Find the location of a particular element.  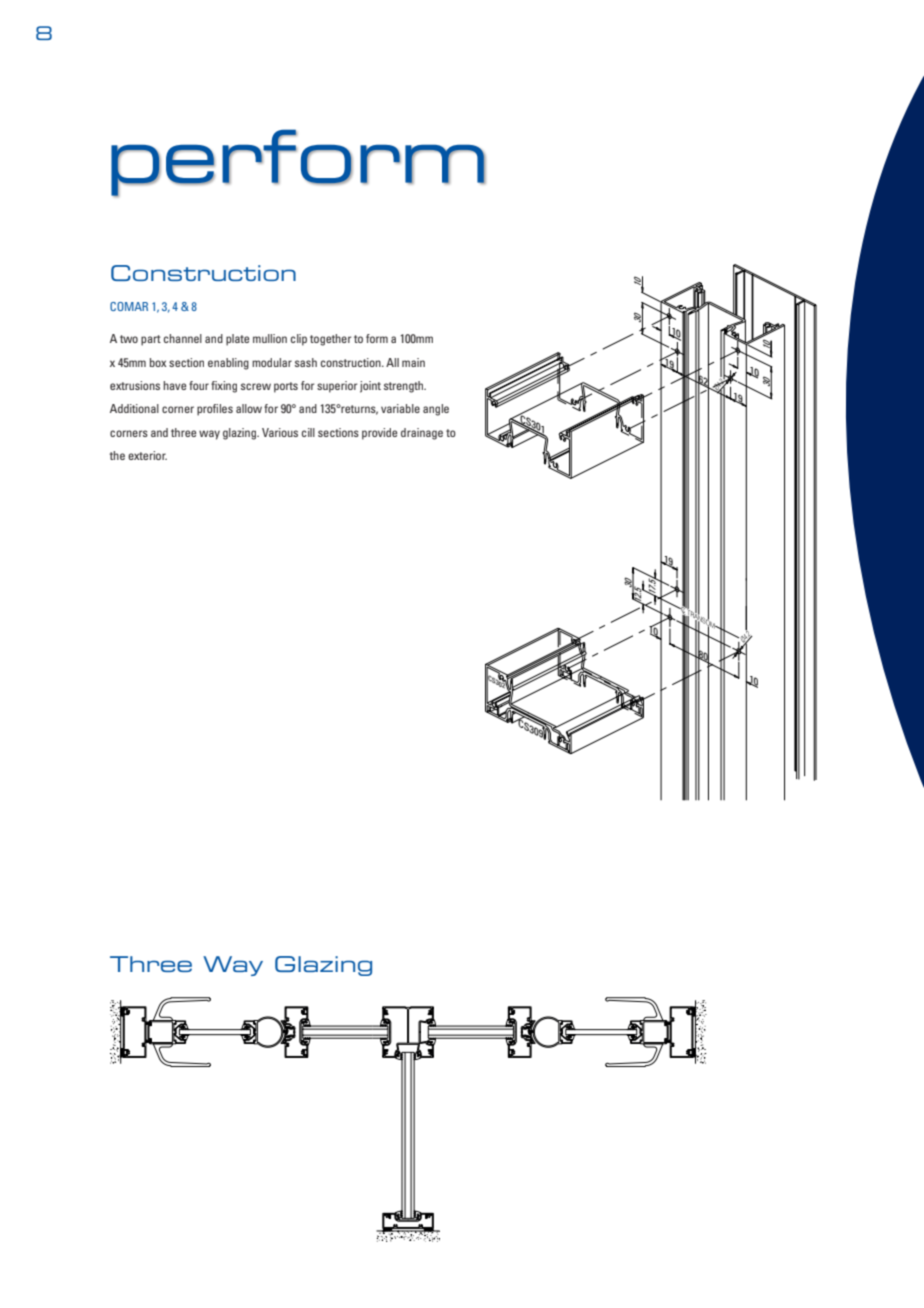

variable is located at coordinates (400, 408).
